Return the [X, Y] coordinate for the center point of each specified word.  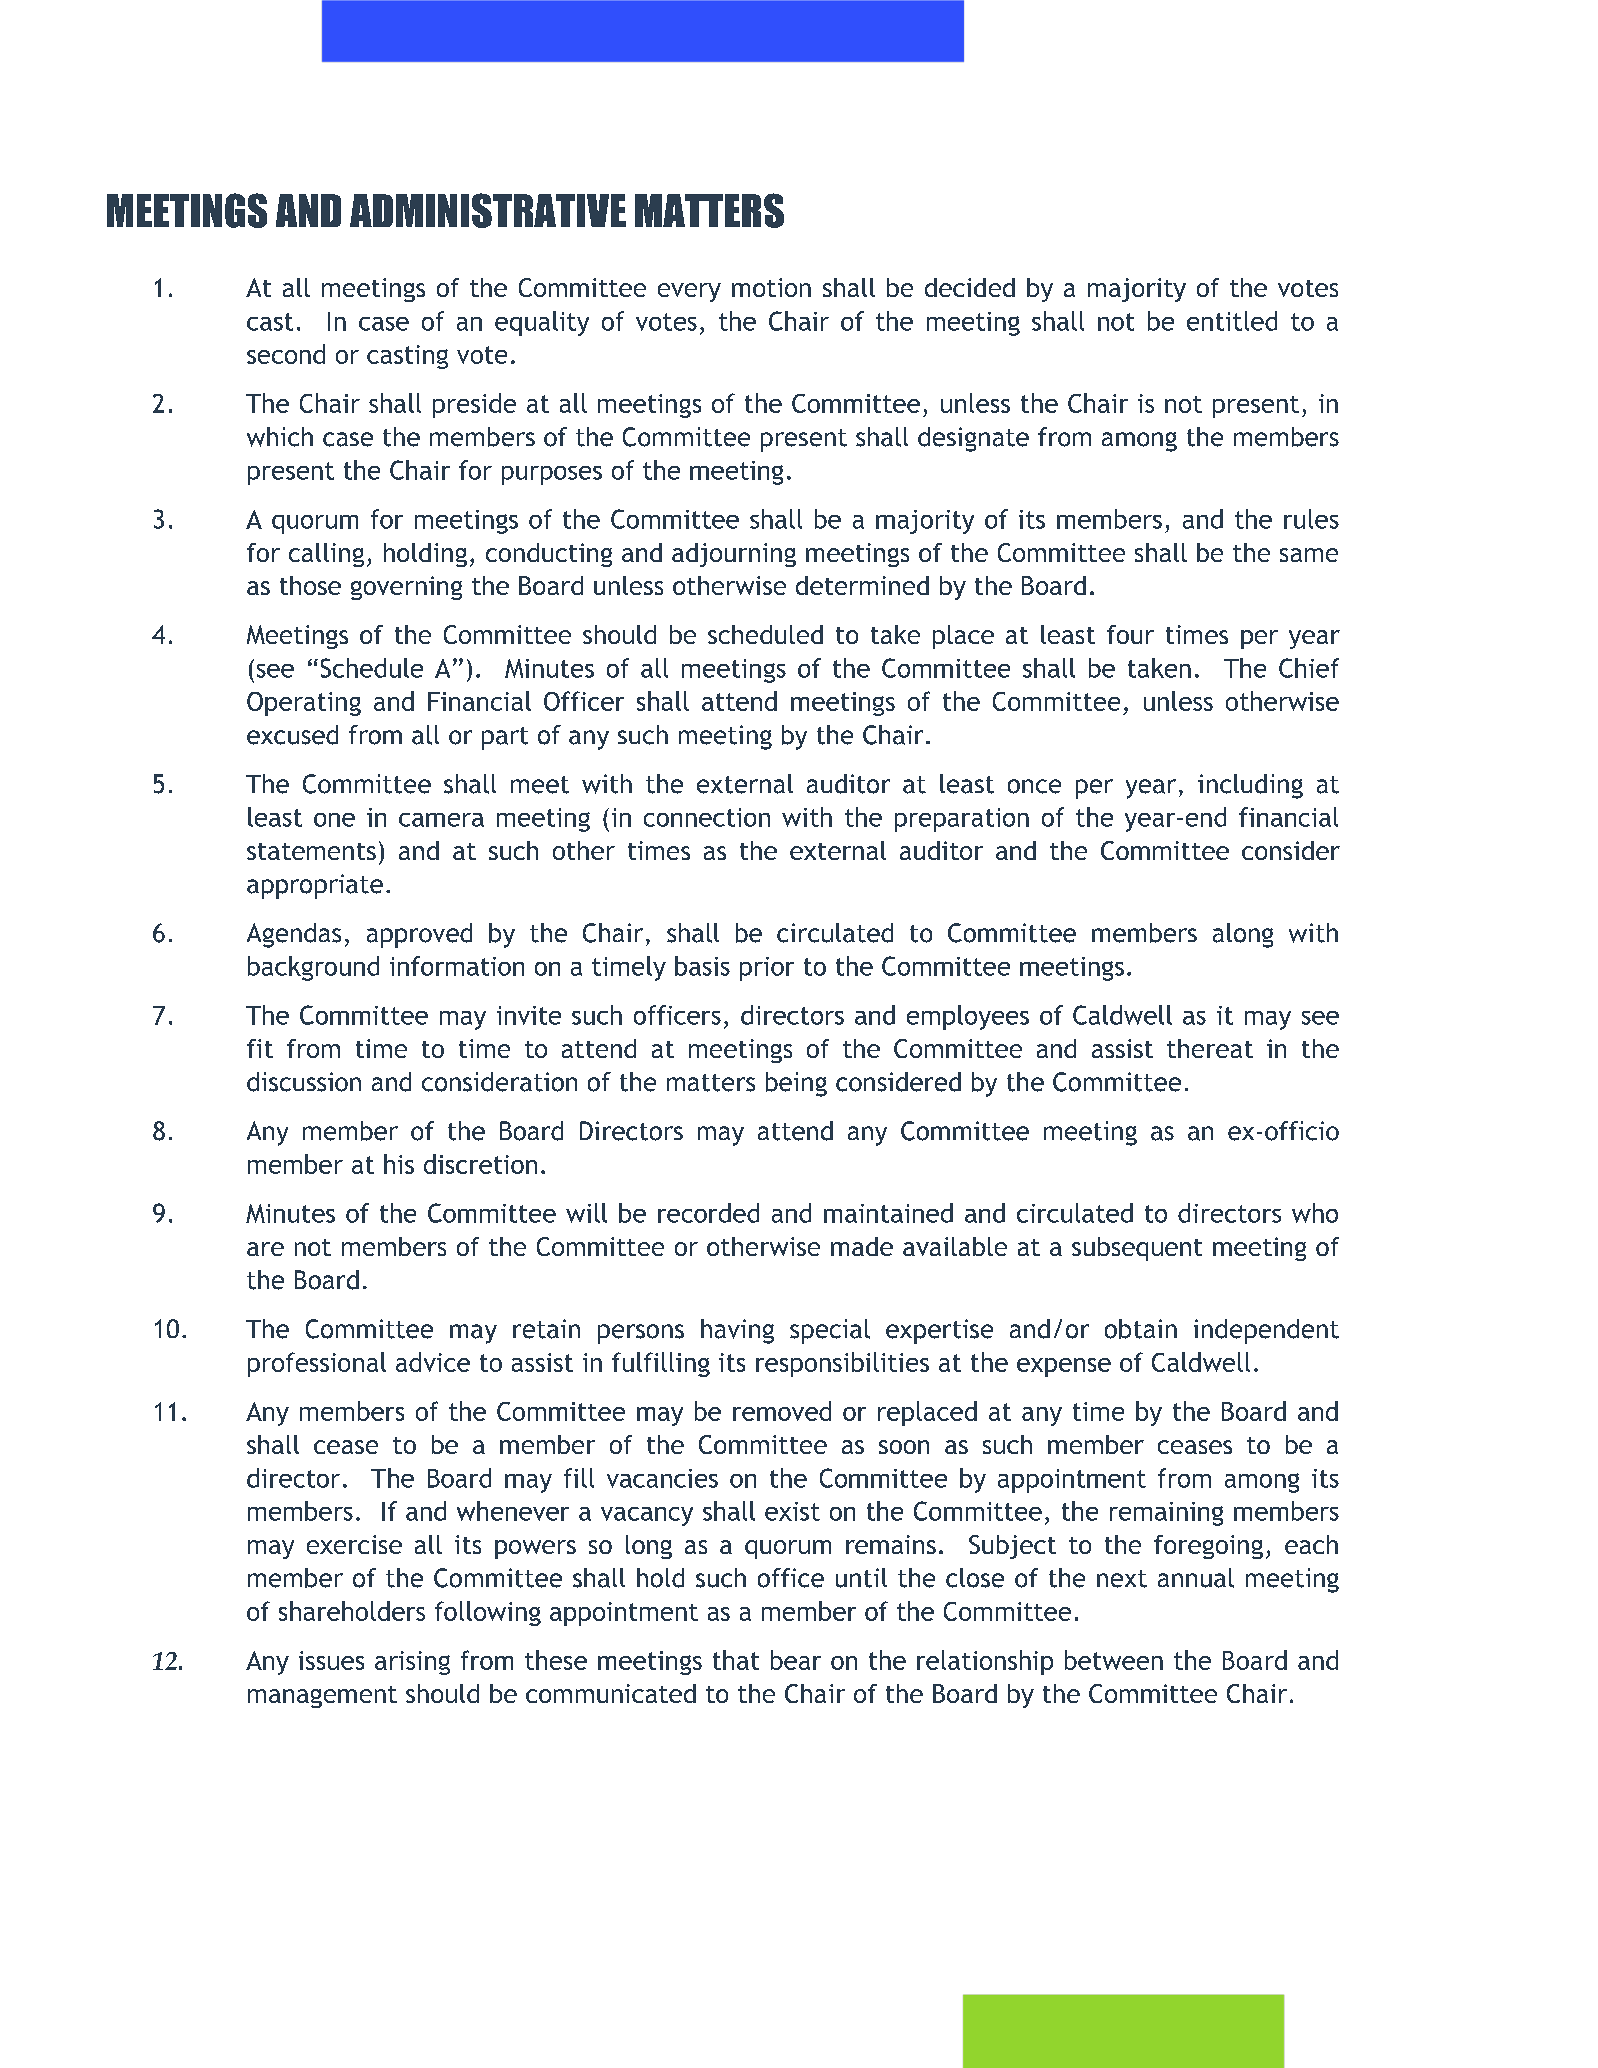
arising [412, 1663]
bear [796, 1660]
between [1114, 1660]
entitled [1232, 321]
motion [771, 287]
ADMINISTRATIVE [488, 210]
